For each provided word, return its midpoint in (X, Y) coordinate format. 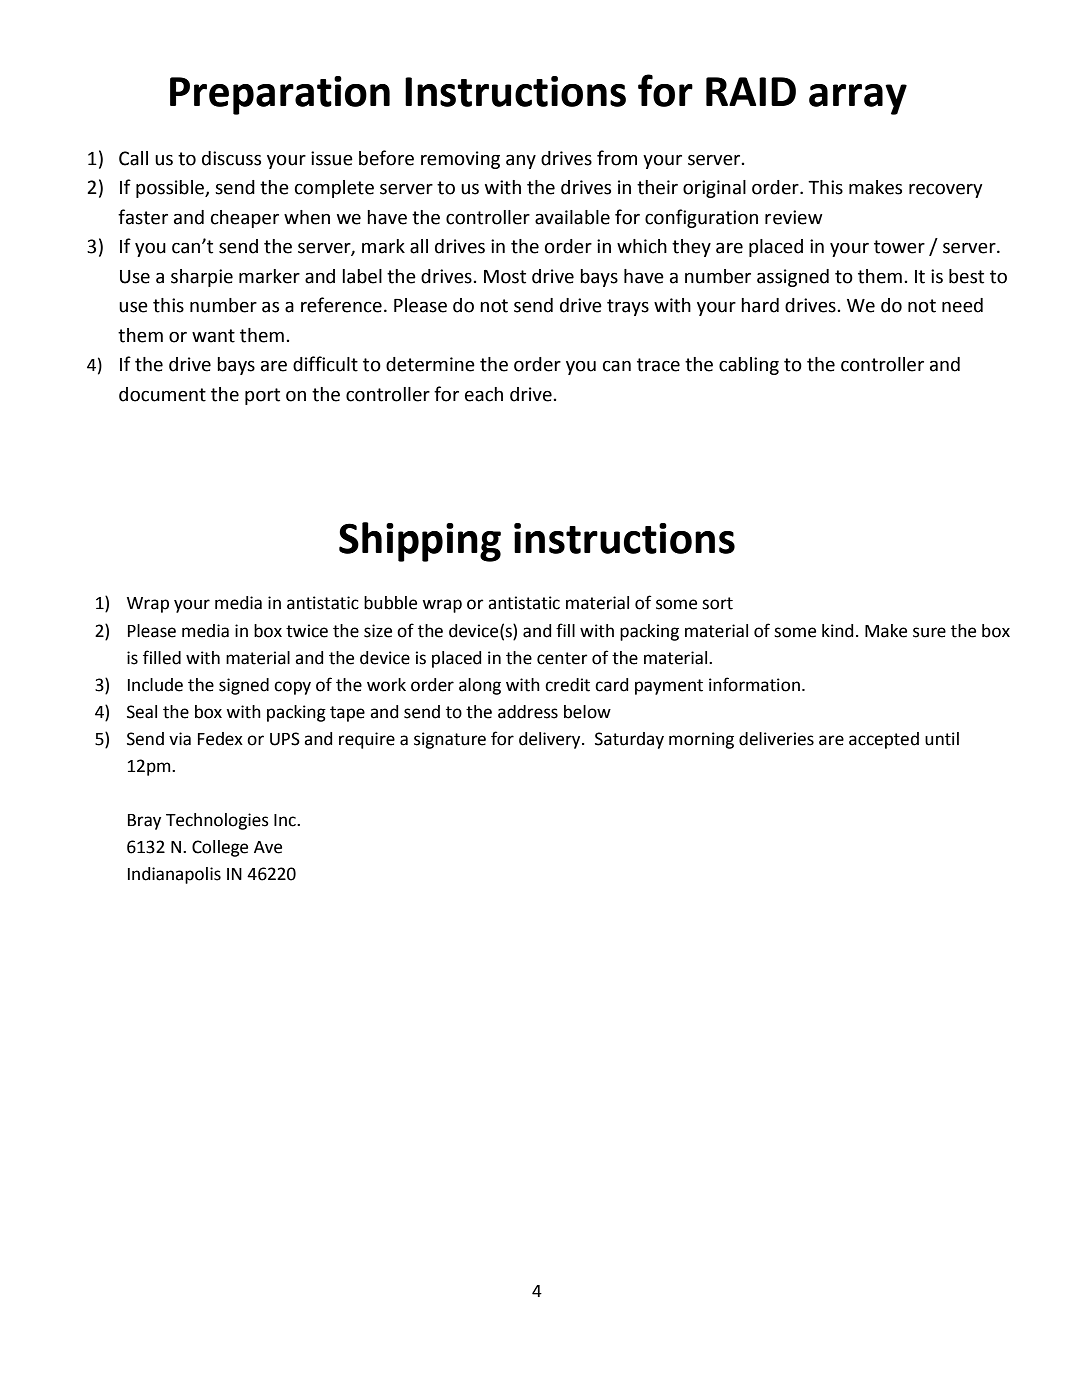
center (562, 658)
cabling (749, 366)
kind (838, 631)
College (220, 848)
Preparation (280, 95)
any (521, 162)
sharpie (202, 278)
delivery (551, 740)
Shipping (420, 542)
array (858, 99)
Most (505, 277)
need (962, 305)
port (262, 396)
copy (292, 688)
